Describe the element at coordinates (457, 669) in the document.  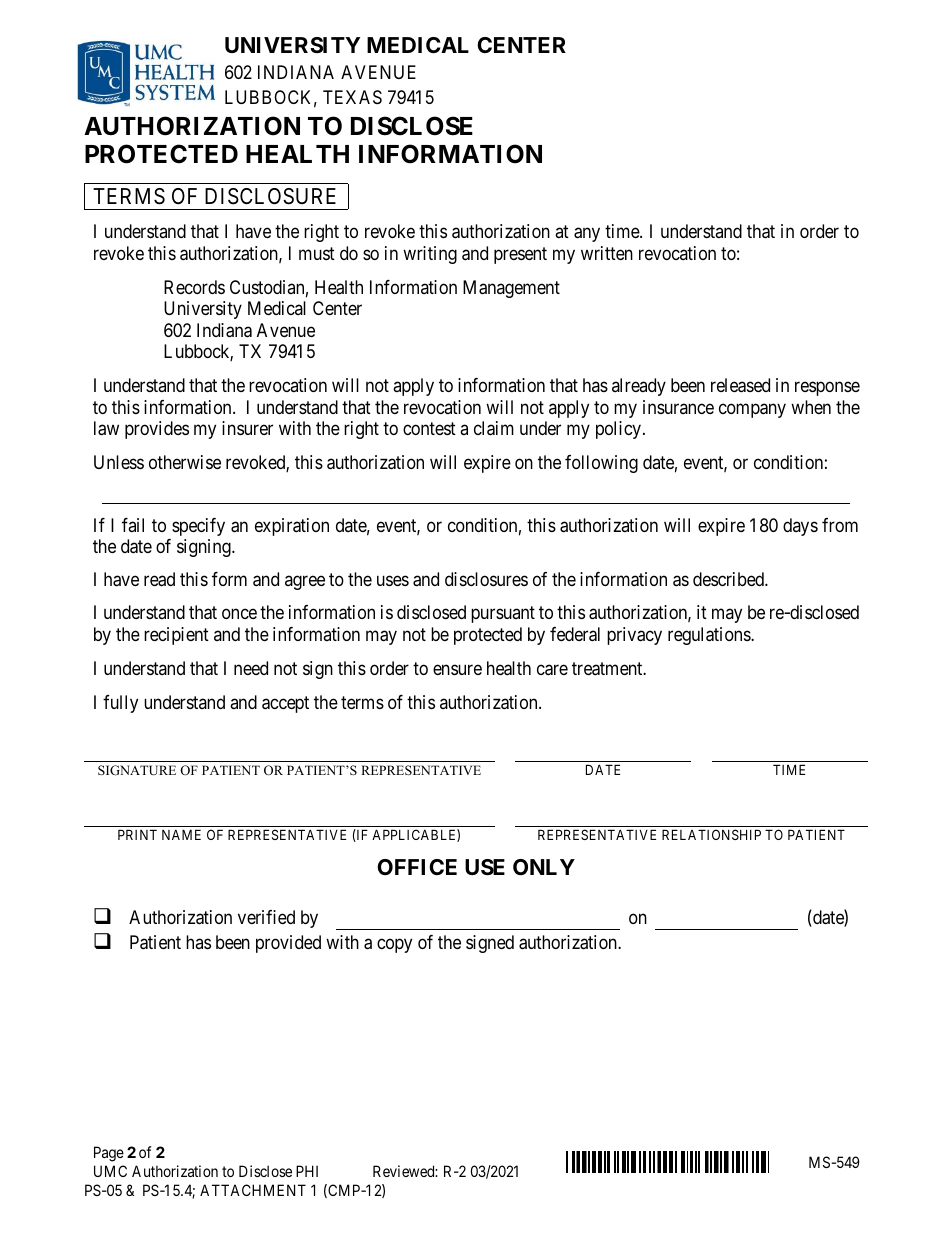
I see `ensure` at that location.
